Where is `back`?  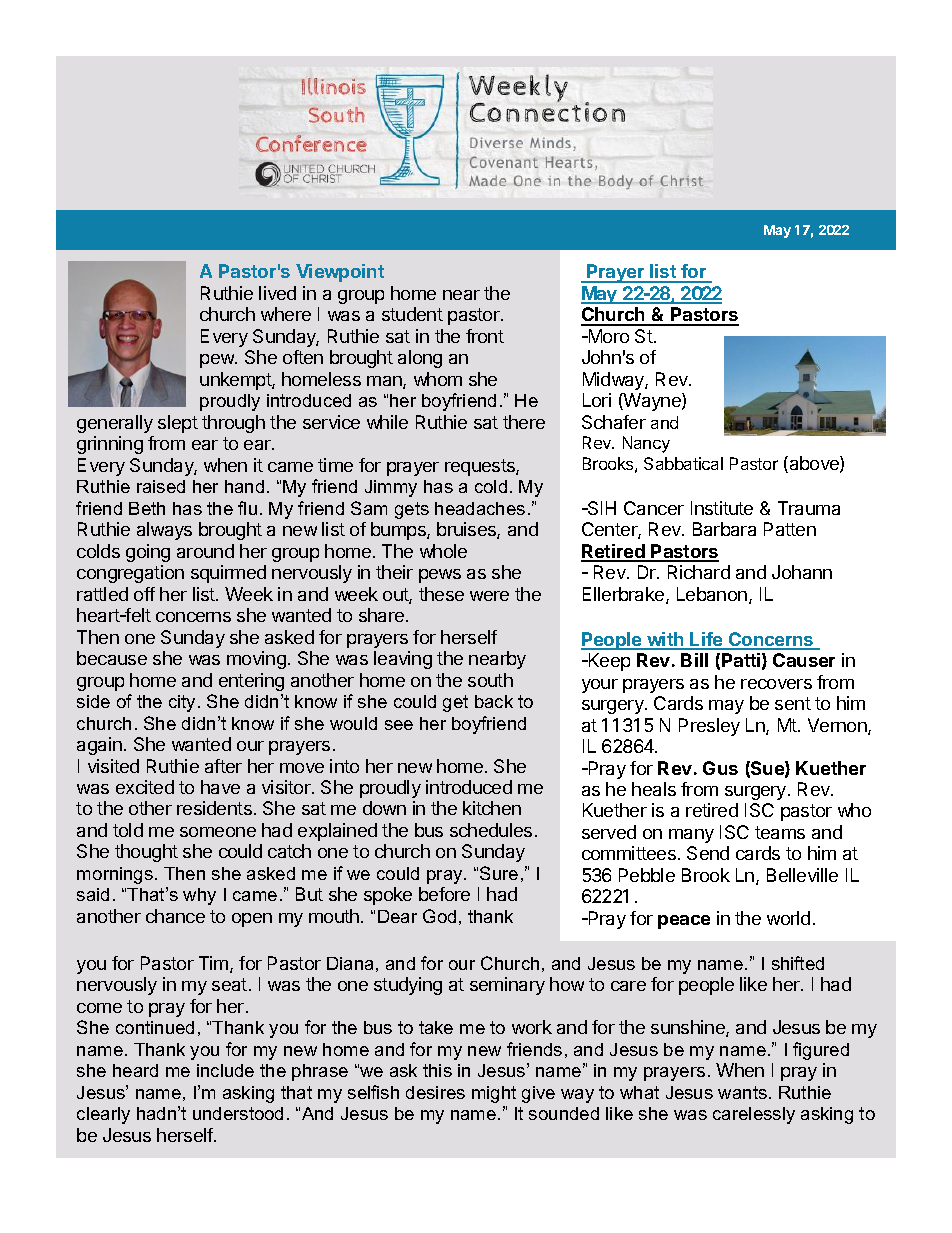
back is located at coordinates (494, 701).
